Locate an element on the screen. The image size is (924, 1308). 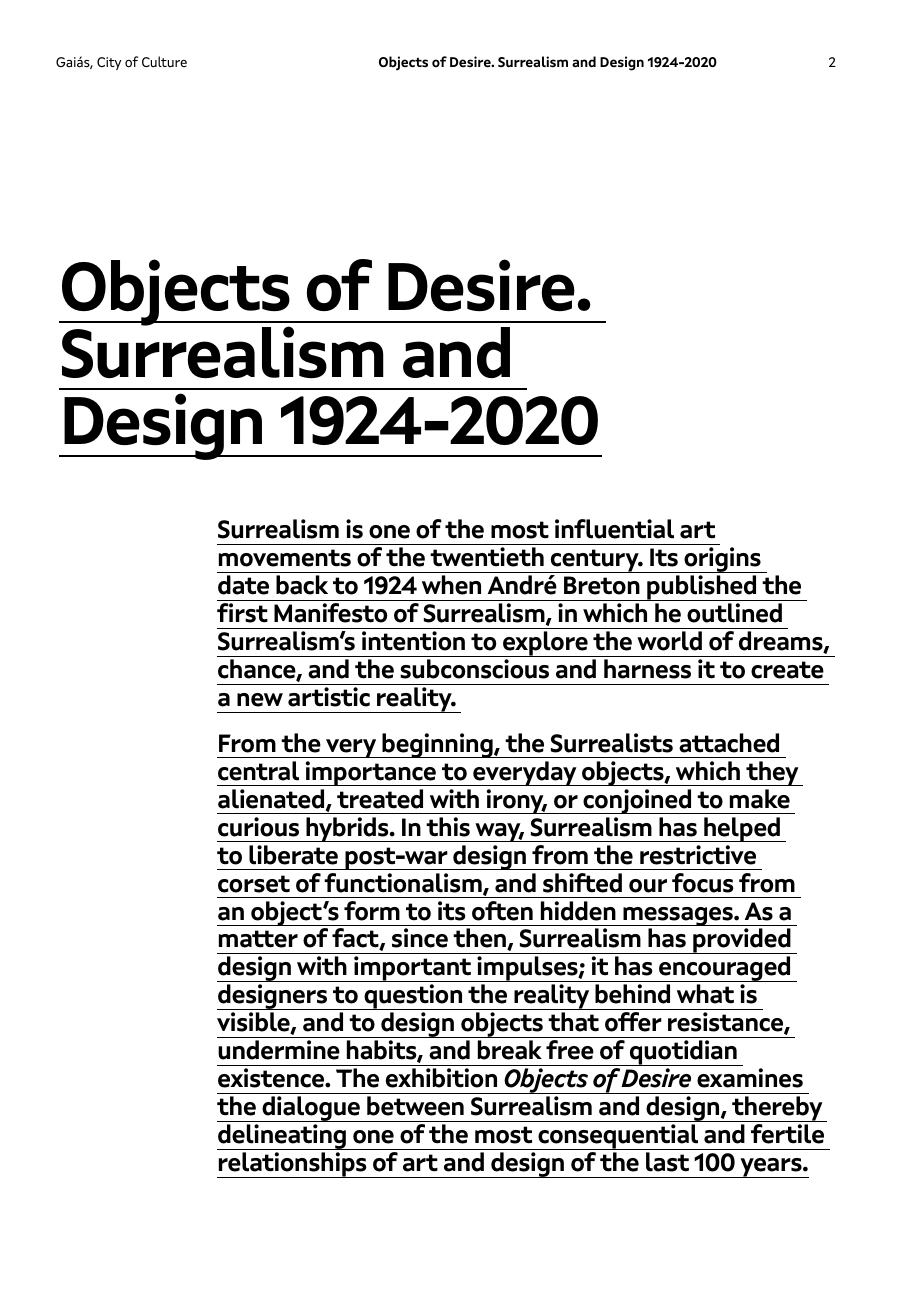
outlined is located at coordinates (734, 613).
